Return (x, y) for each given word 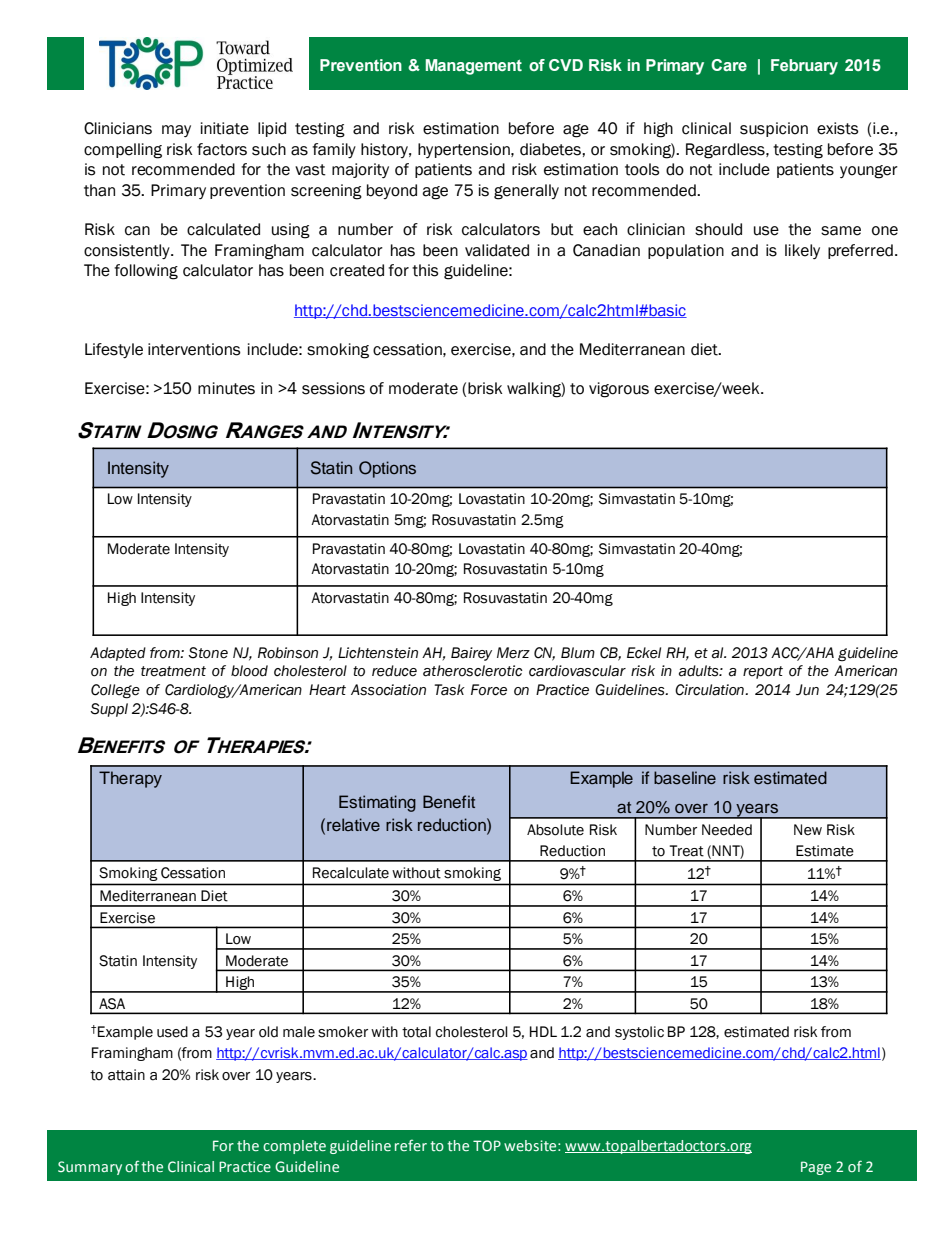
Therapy (130, 779)
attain (126, 1075)
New (808, 830)
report (763, 672)
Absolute (555, 830)
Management (474, 67)
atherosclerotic (473, 671)
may (176, 131)
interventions (194, 349)
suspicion (774, 129)
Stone (208, 653)
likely (802, 251)
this (425, 270)
